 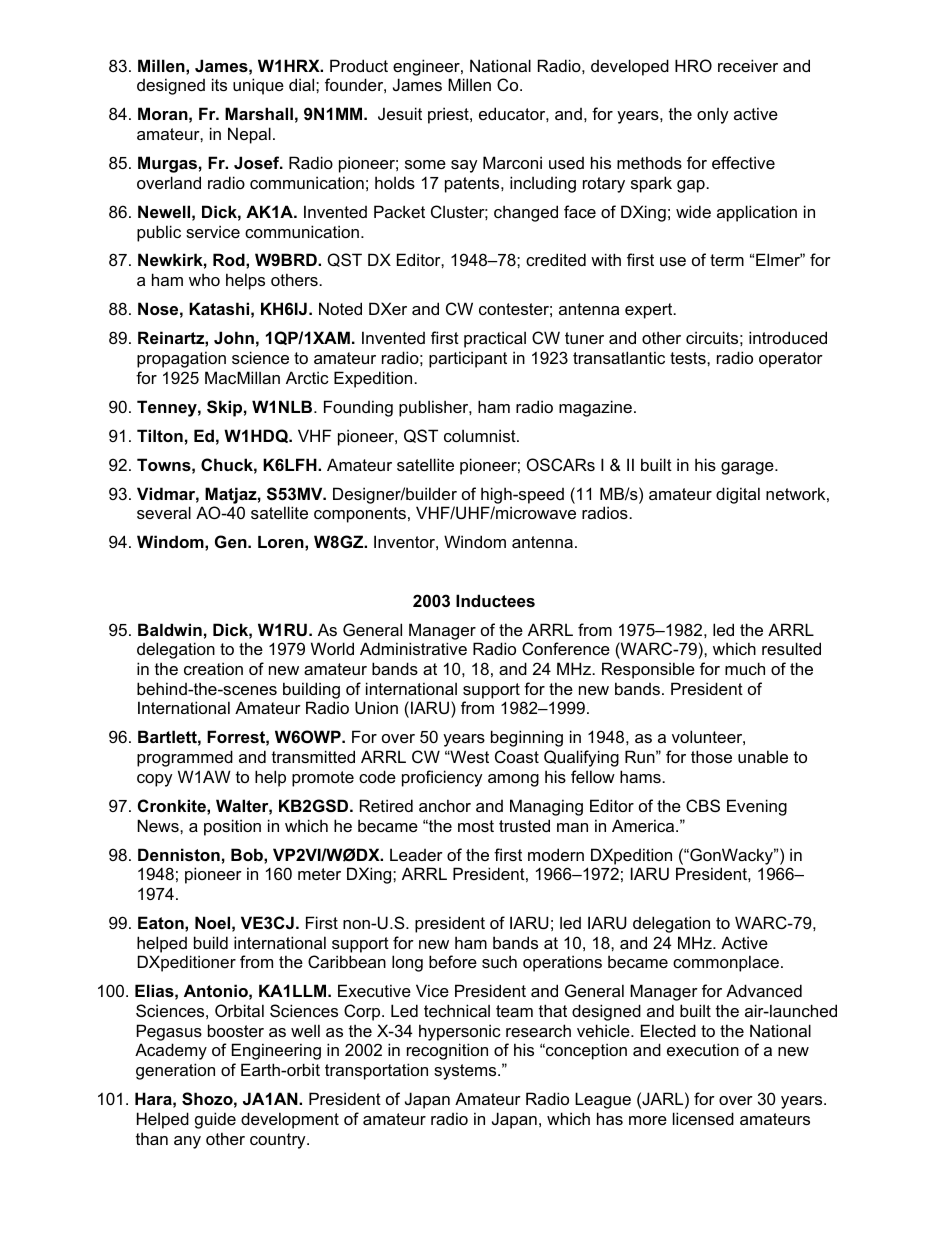 What do you see at coordinates (413, 648) in the page?
I see `Administrative` at bounding box center [413, 648].
